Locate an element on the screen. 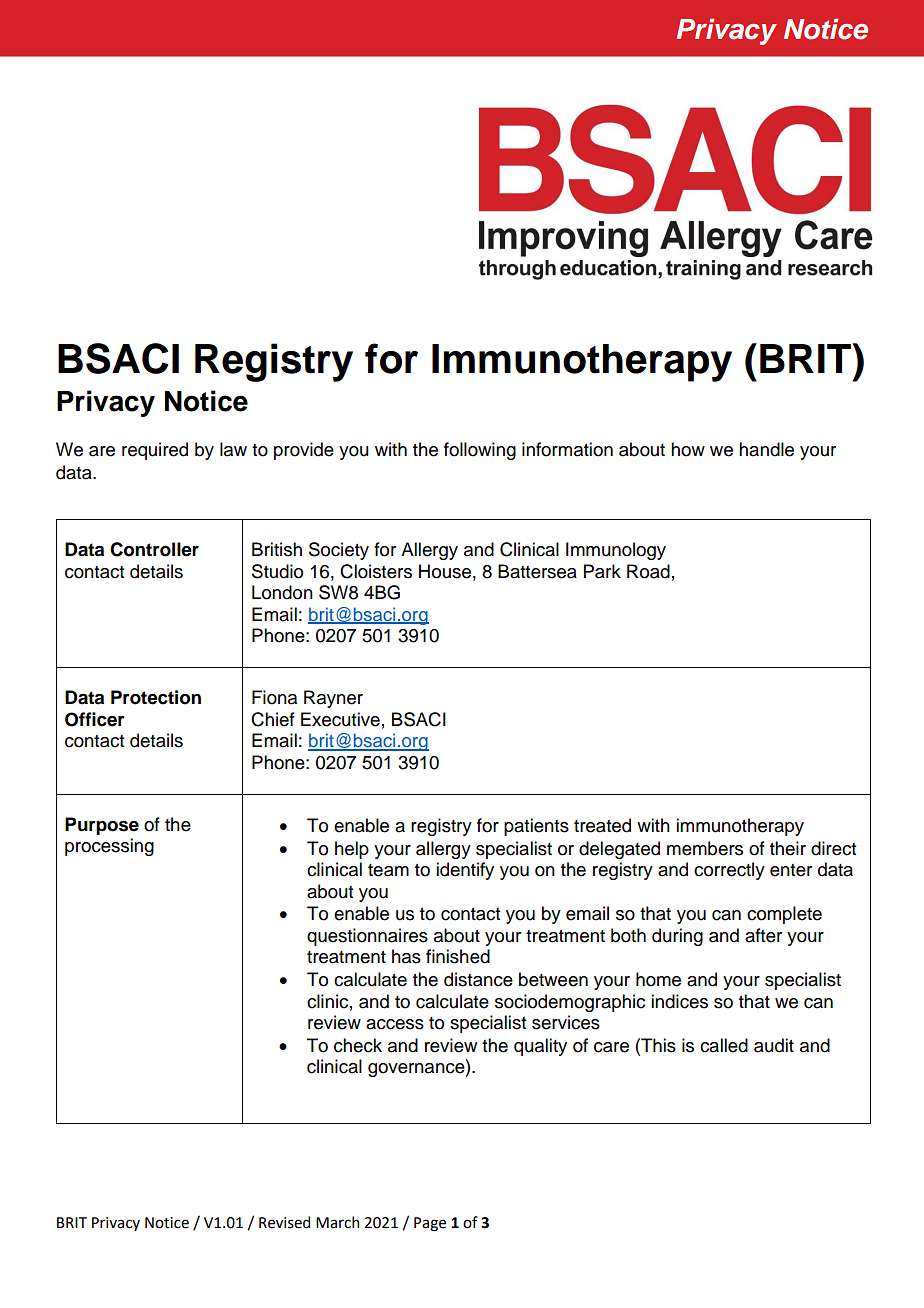  handle is located at coordinates (766, 449).
